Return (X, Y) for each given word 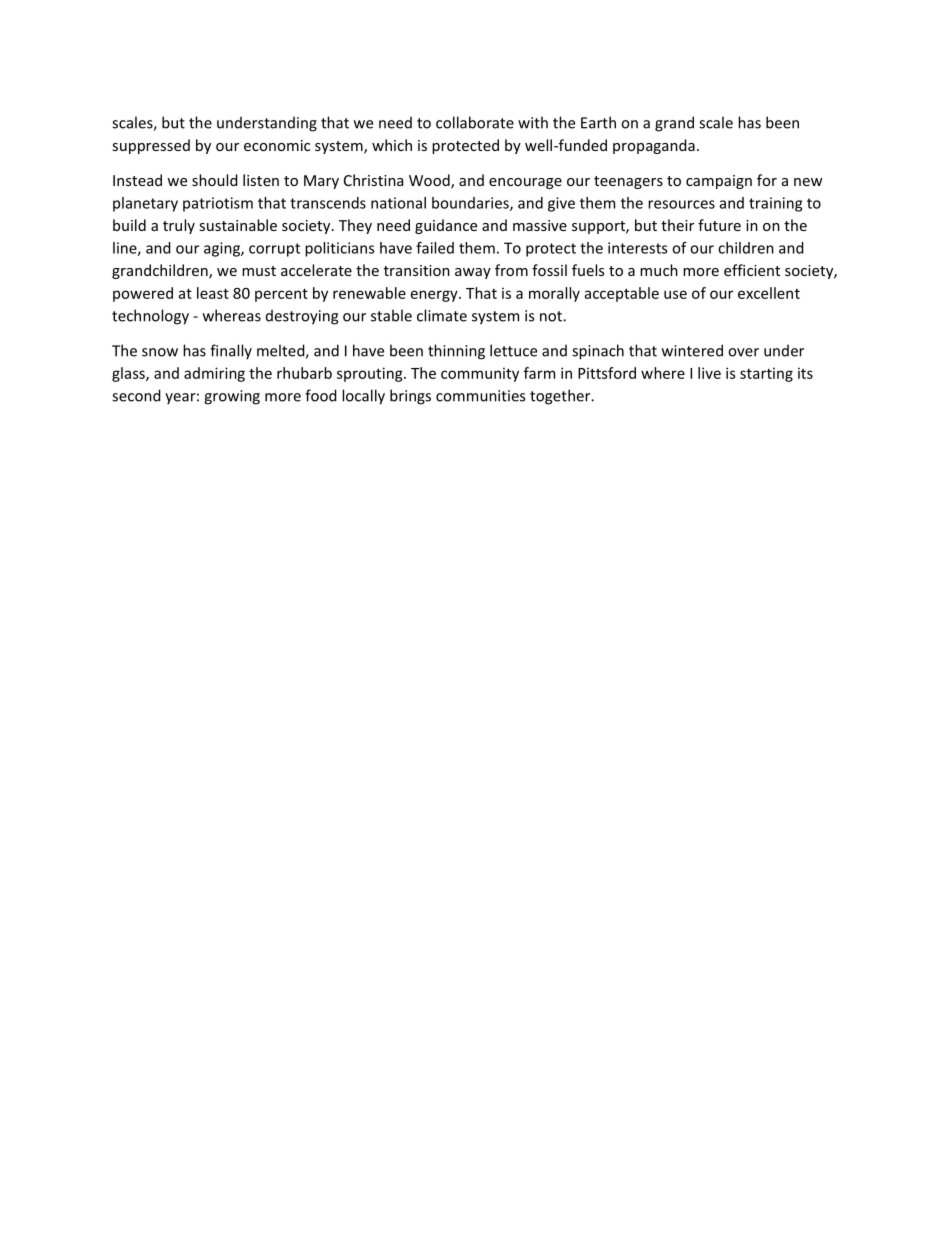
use (675, 294)
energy (435, 296)
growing (232, 397)
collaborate (475, 122)
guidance (446, 226)
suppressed (151, 146)
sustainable (238, 225)
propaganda (654, 146)
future (719, 225)
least (213, 293)
